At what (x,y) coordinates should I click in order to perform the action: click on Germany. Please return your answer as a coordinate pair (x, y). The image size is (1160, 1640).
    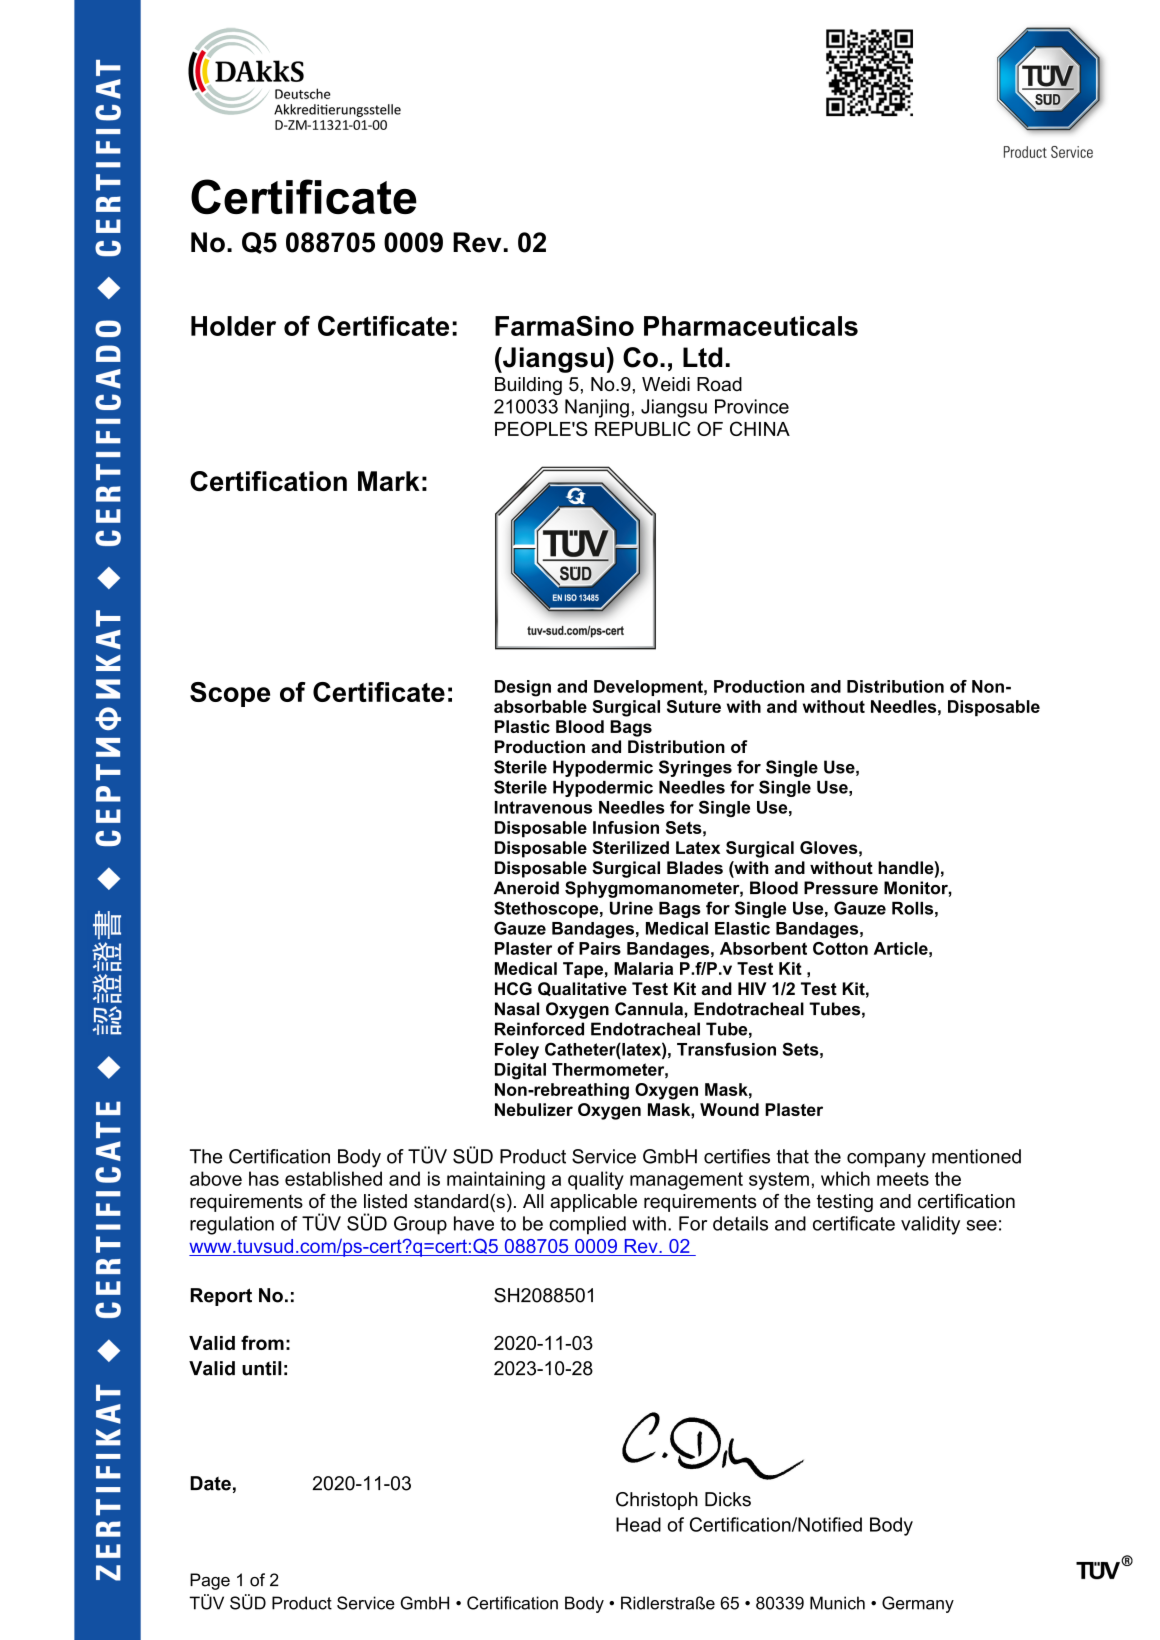
    Looking at the image, I should click on (918, 1604).
